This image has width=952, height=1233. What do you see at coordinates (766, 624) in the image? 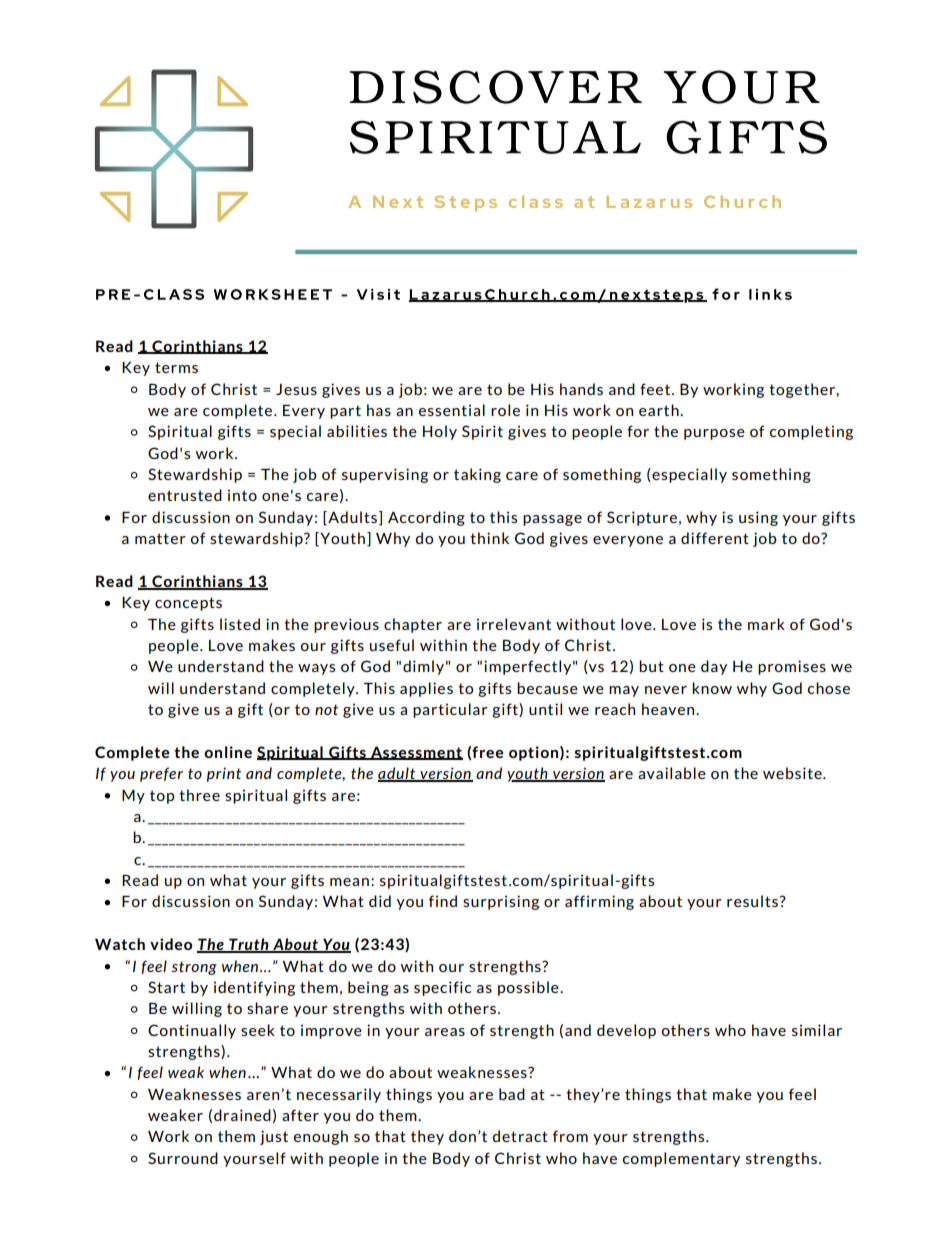
I see `mark` at bounding box center [766, 624].
